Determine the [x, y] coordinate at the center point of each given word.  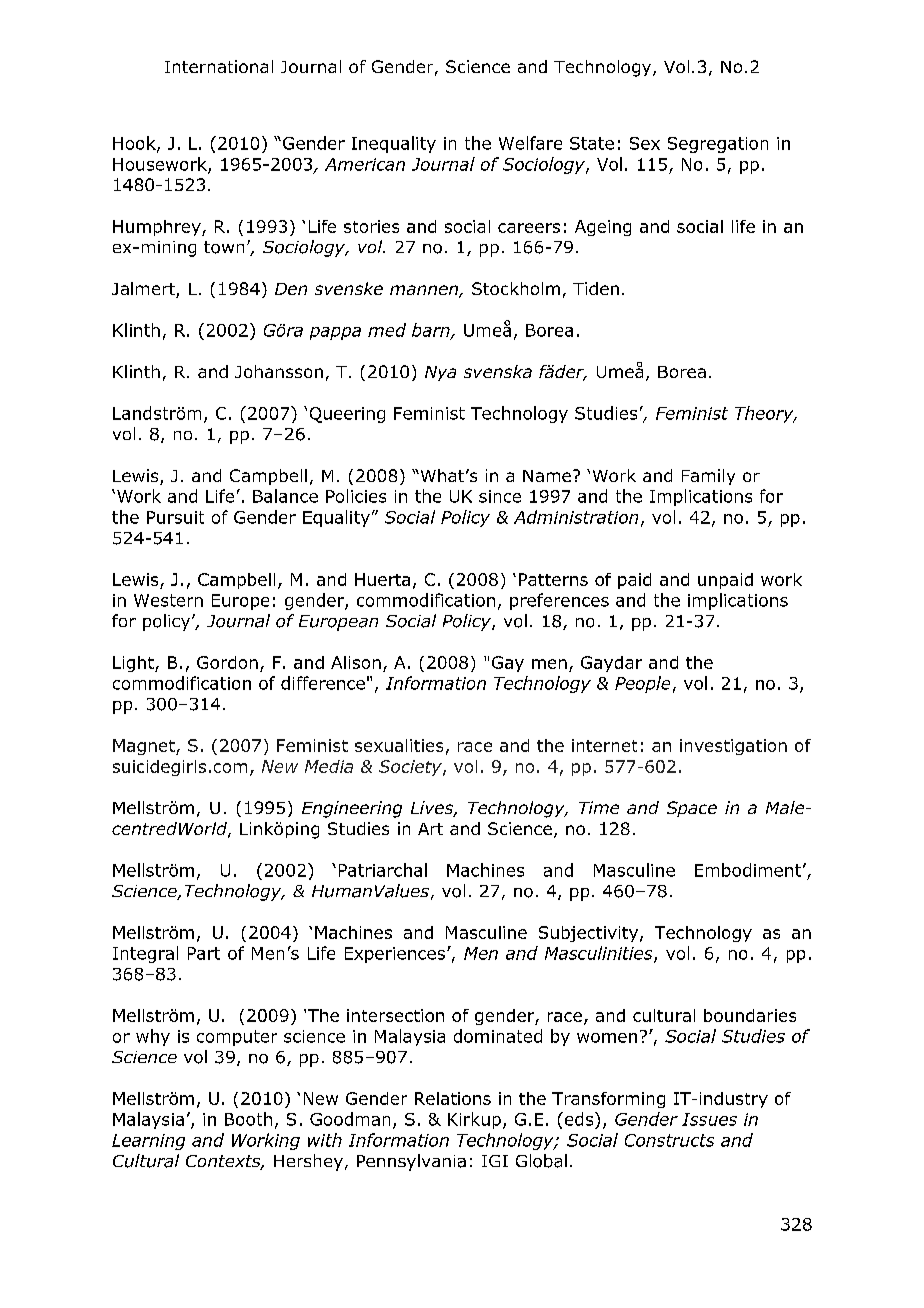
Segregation [718, 145]
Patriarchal [383, 870]
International [219, 66]
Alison [356, 662]
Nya [440, 373]
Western [168, 600]
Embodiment [748, 870]
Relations [453, 1098]
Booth [248, 1119]
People [642, 684]
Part [204, 953]
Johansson [279, 371]
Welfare [530, 143]
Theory [765, 414]
